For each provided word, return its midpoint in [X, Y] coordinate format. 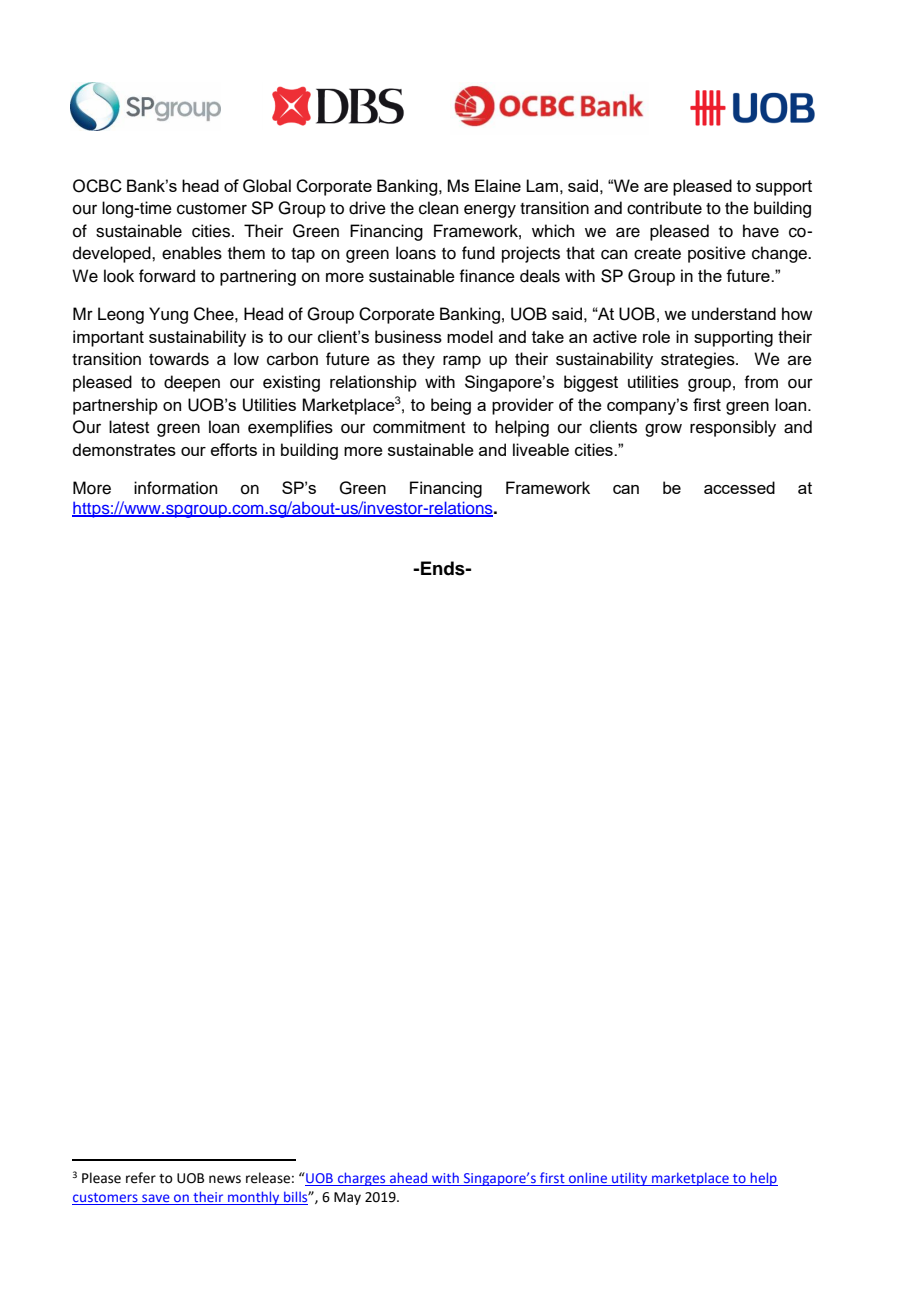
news [225, 1179]
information [176, 488]
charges [362, 1179]
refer [141, 1178]
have [761, 231]
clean [439, 208]
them [246, 253]
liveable [541, 449]
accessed [739, 487]
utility [630, 1179]
